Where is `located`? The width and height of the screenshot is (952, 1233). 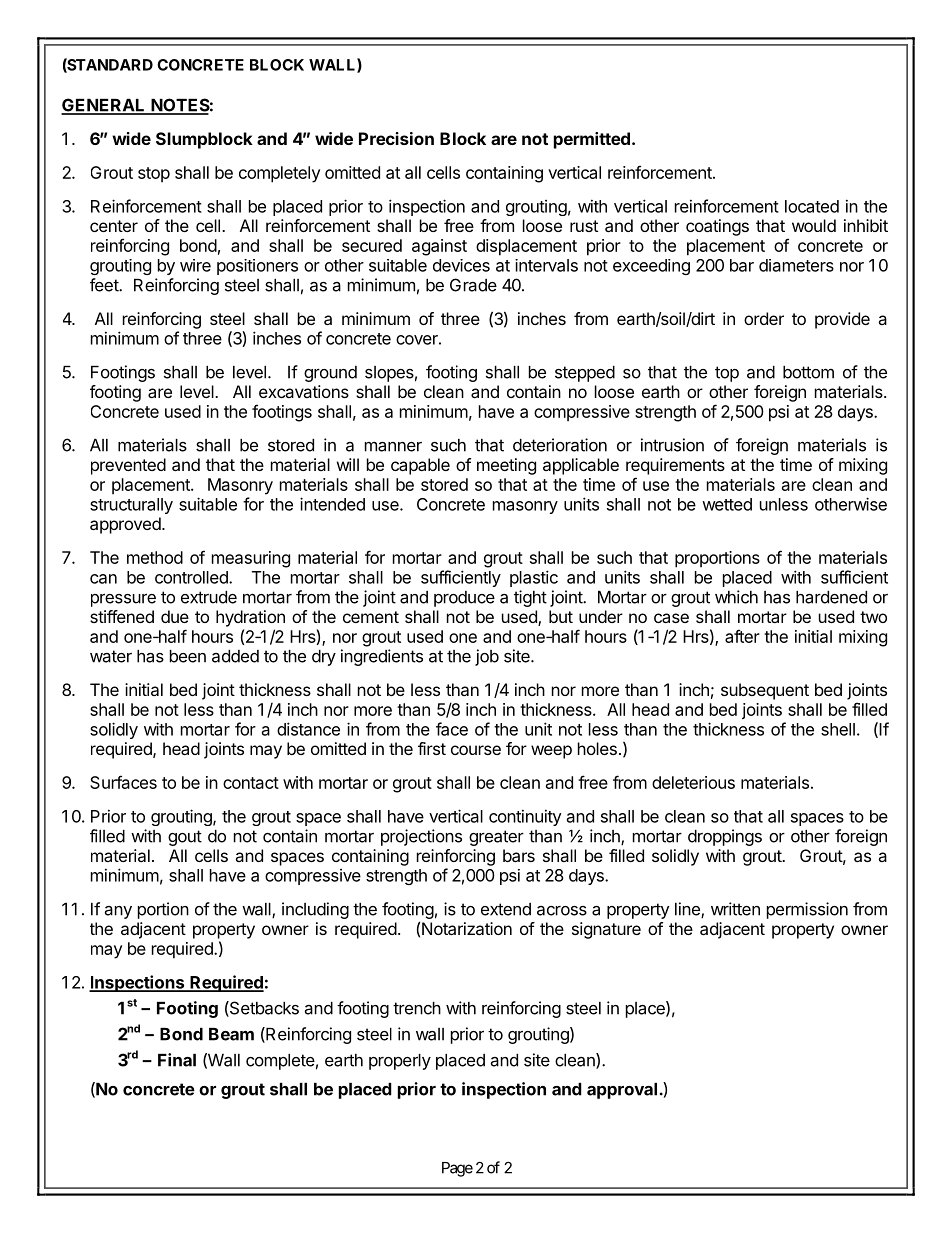 located is located at coordinates (812, 206).
